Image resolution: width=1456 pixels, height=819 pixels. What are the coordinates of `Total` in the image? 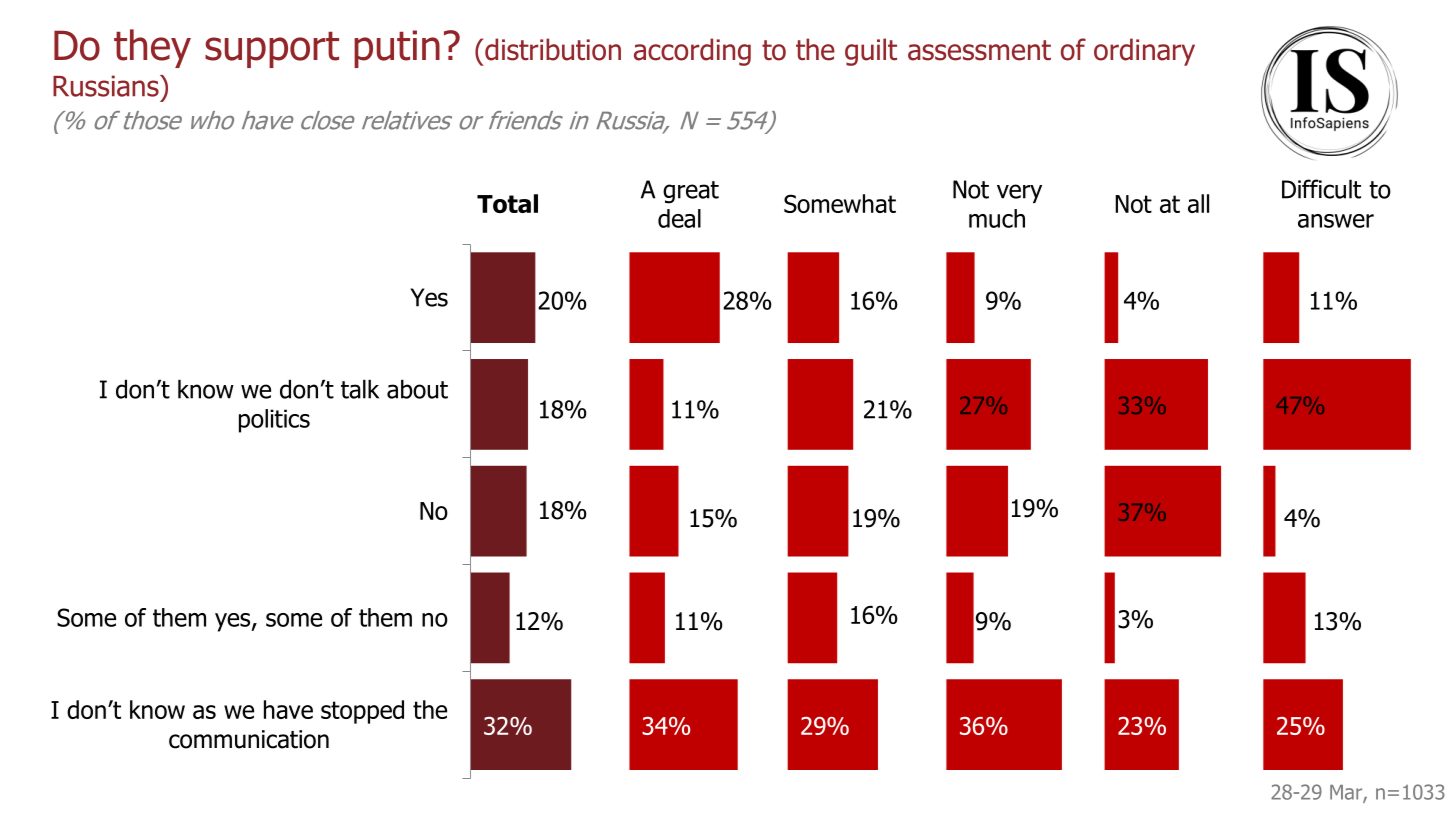 It's located at (507, 203).
